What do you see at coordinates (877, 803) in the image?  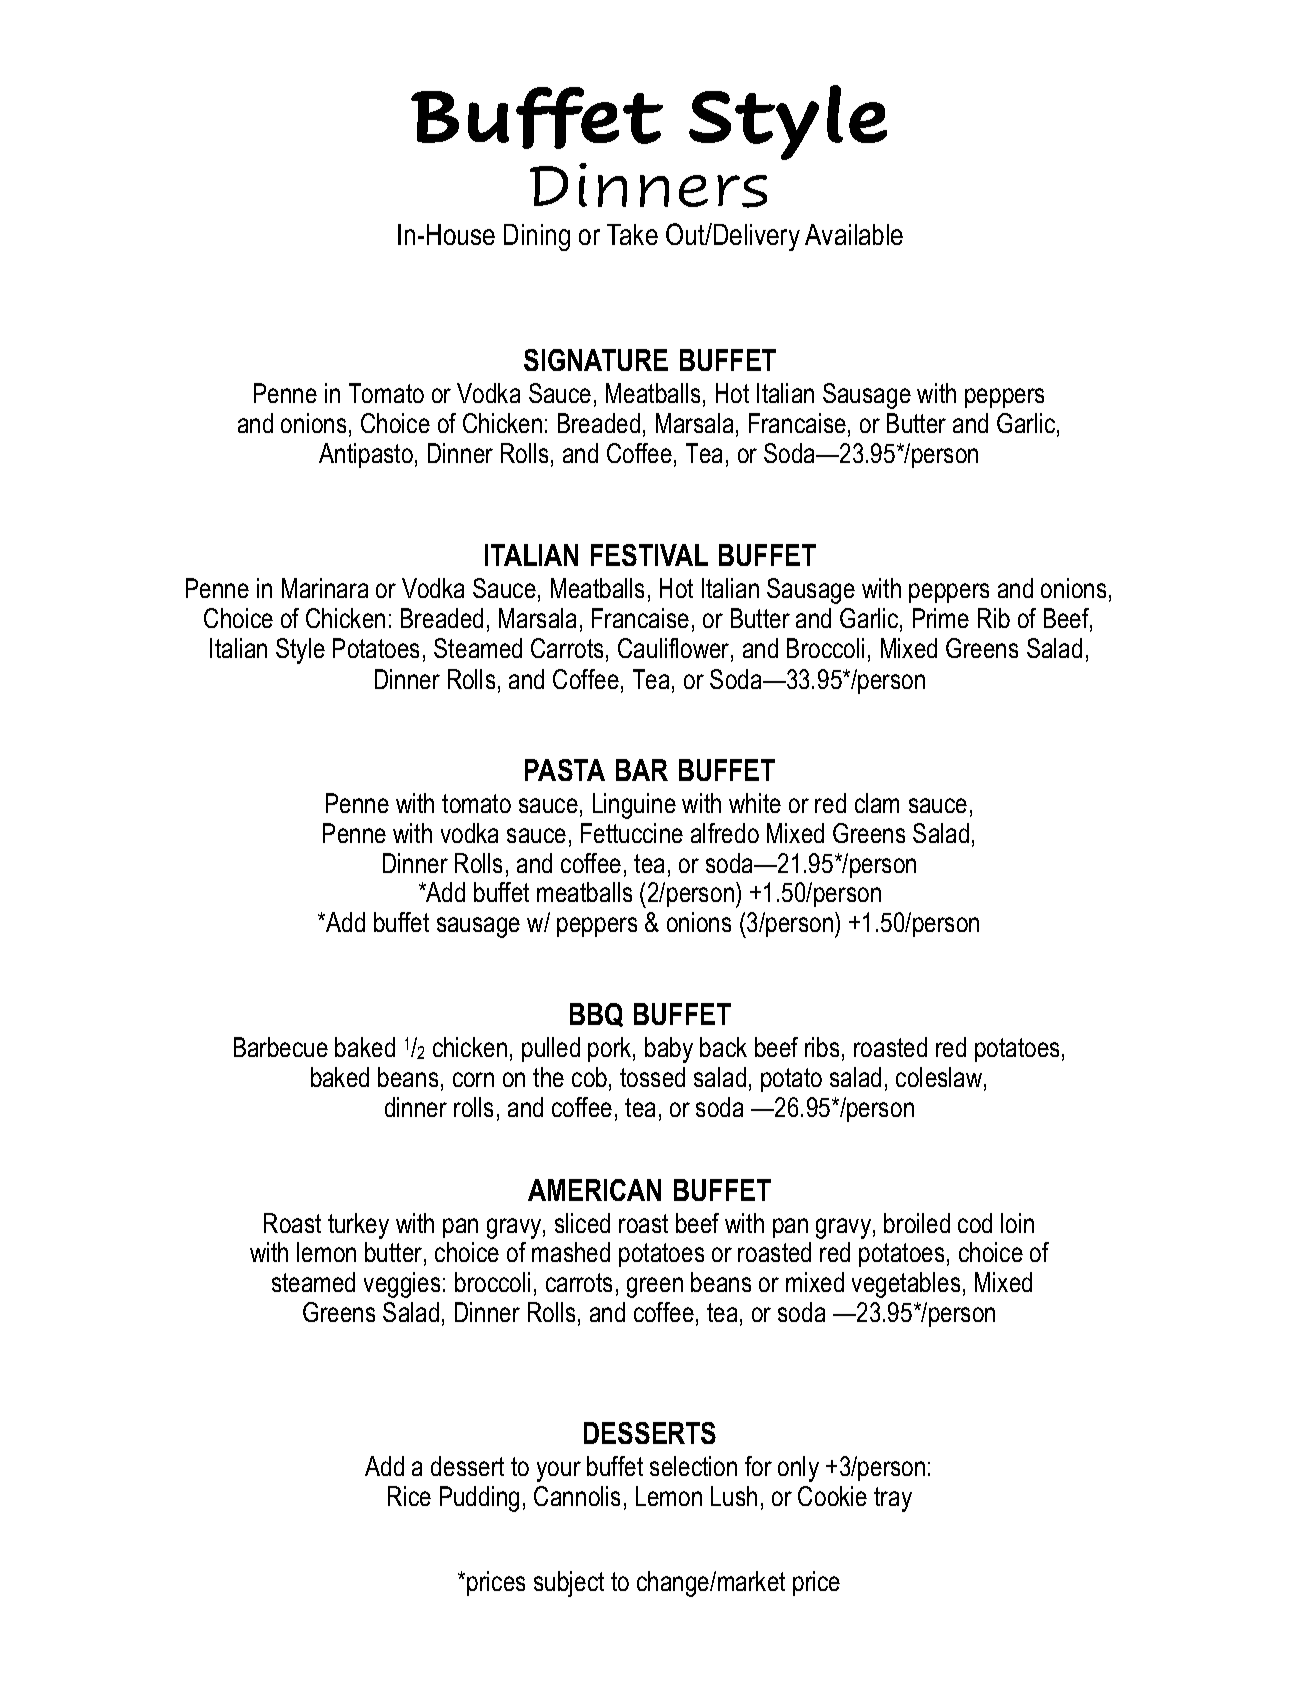 I see `clam` at bounding box center [877, 803].
